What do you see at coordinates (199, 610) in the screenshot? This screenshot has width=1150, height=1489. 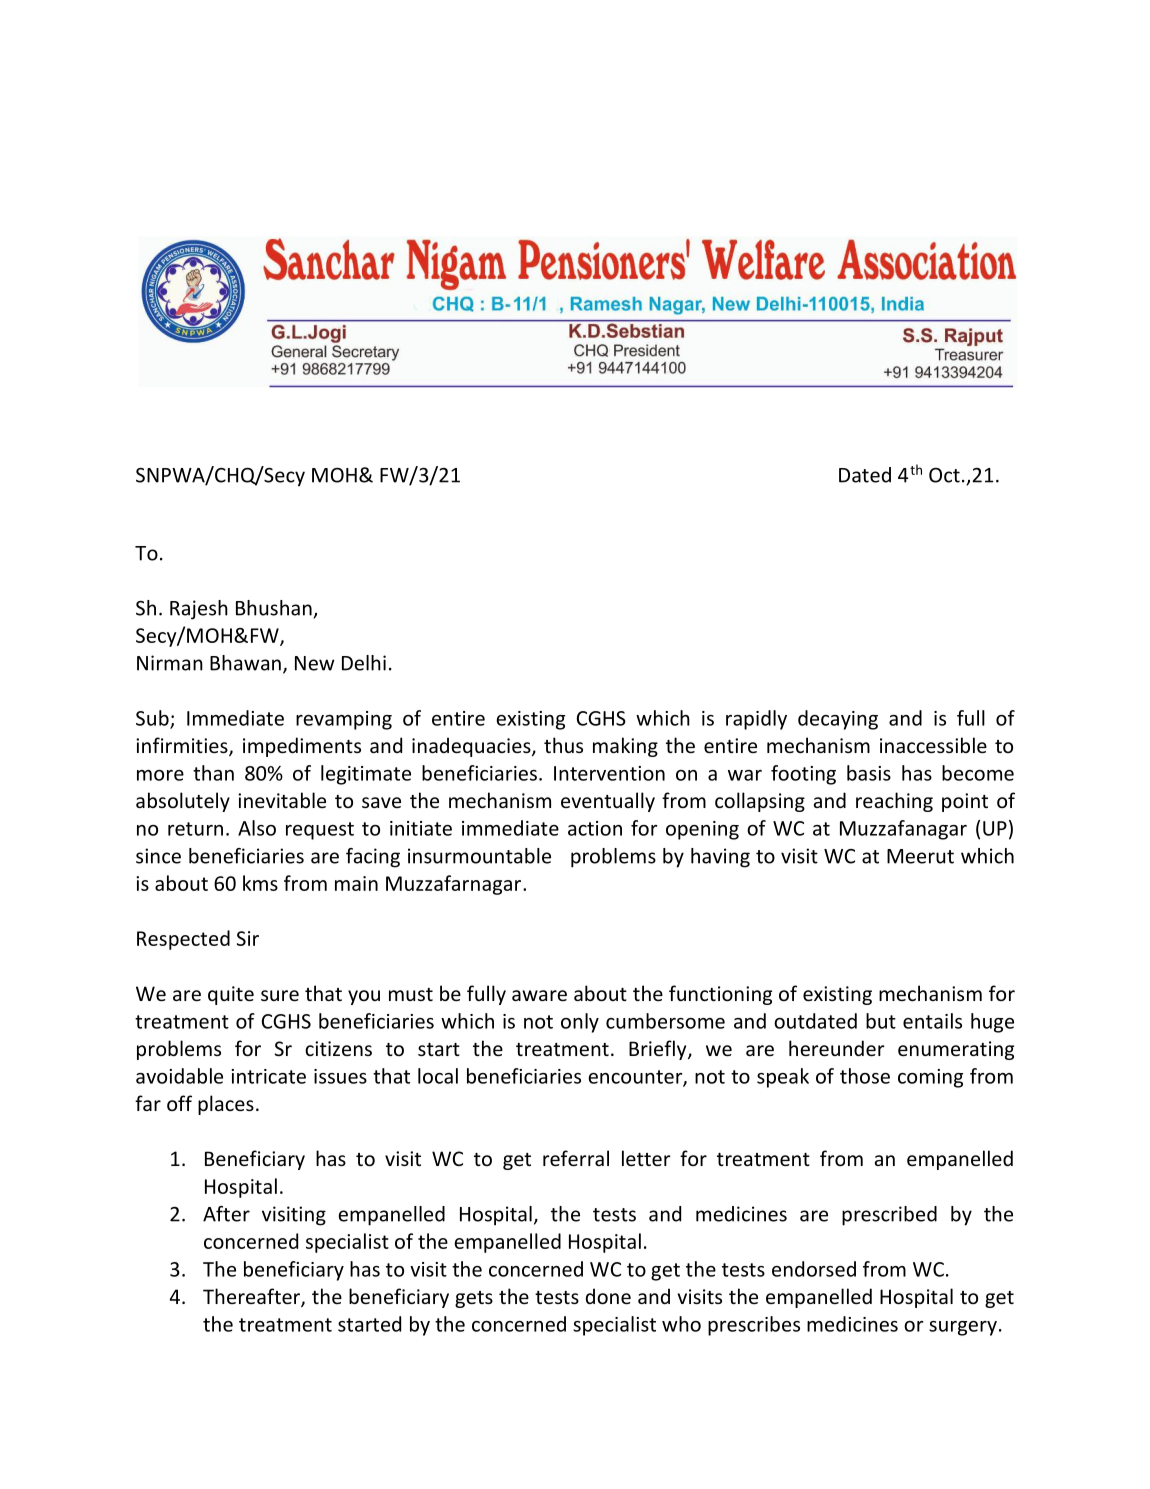 I see `Rajesh` at bounding box center [199, 610].
